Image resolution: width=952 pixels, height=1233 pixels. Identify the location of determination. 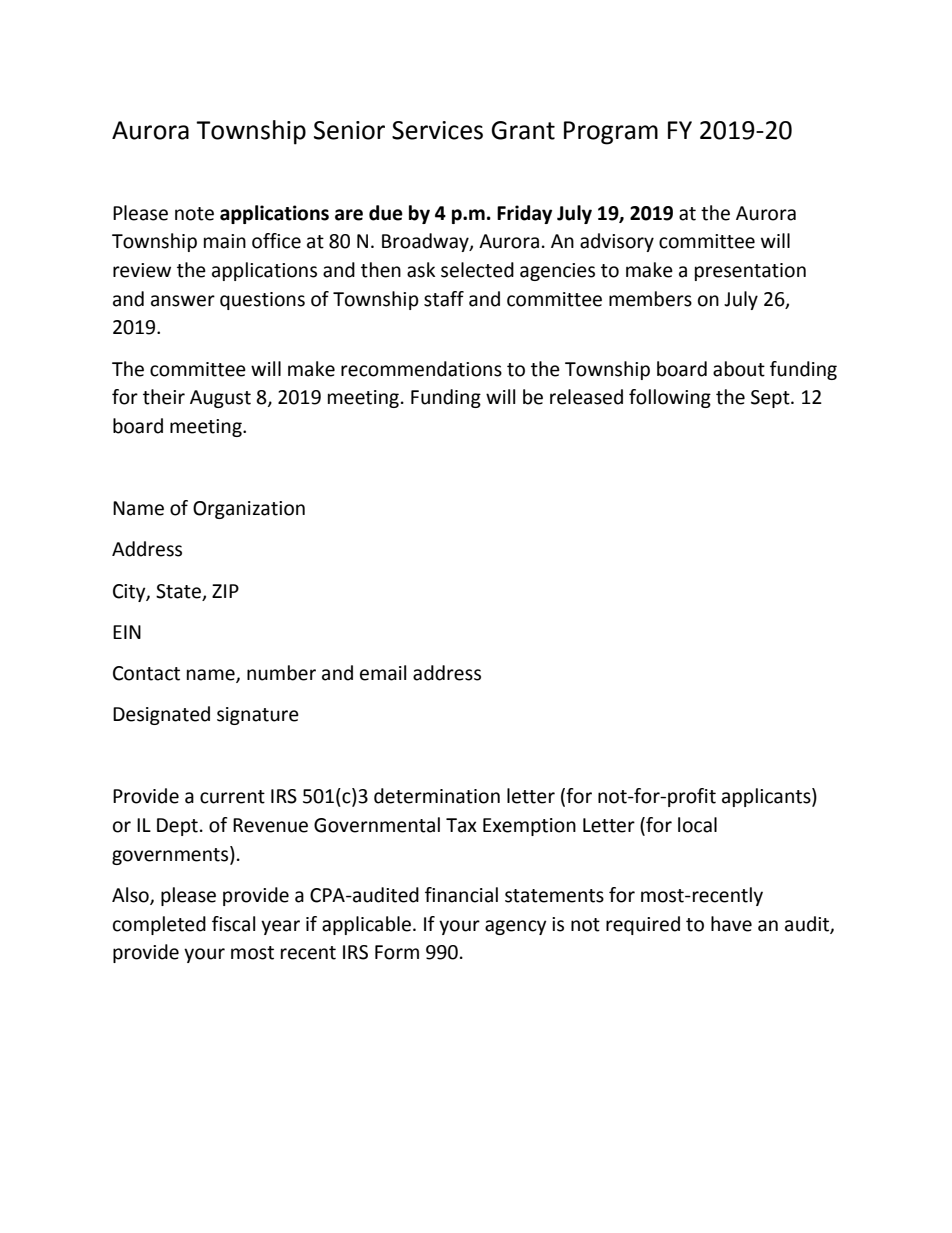
(437, 796).
